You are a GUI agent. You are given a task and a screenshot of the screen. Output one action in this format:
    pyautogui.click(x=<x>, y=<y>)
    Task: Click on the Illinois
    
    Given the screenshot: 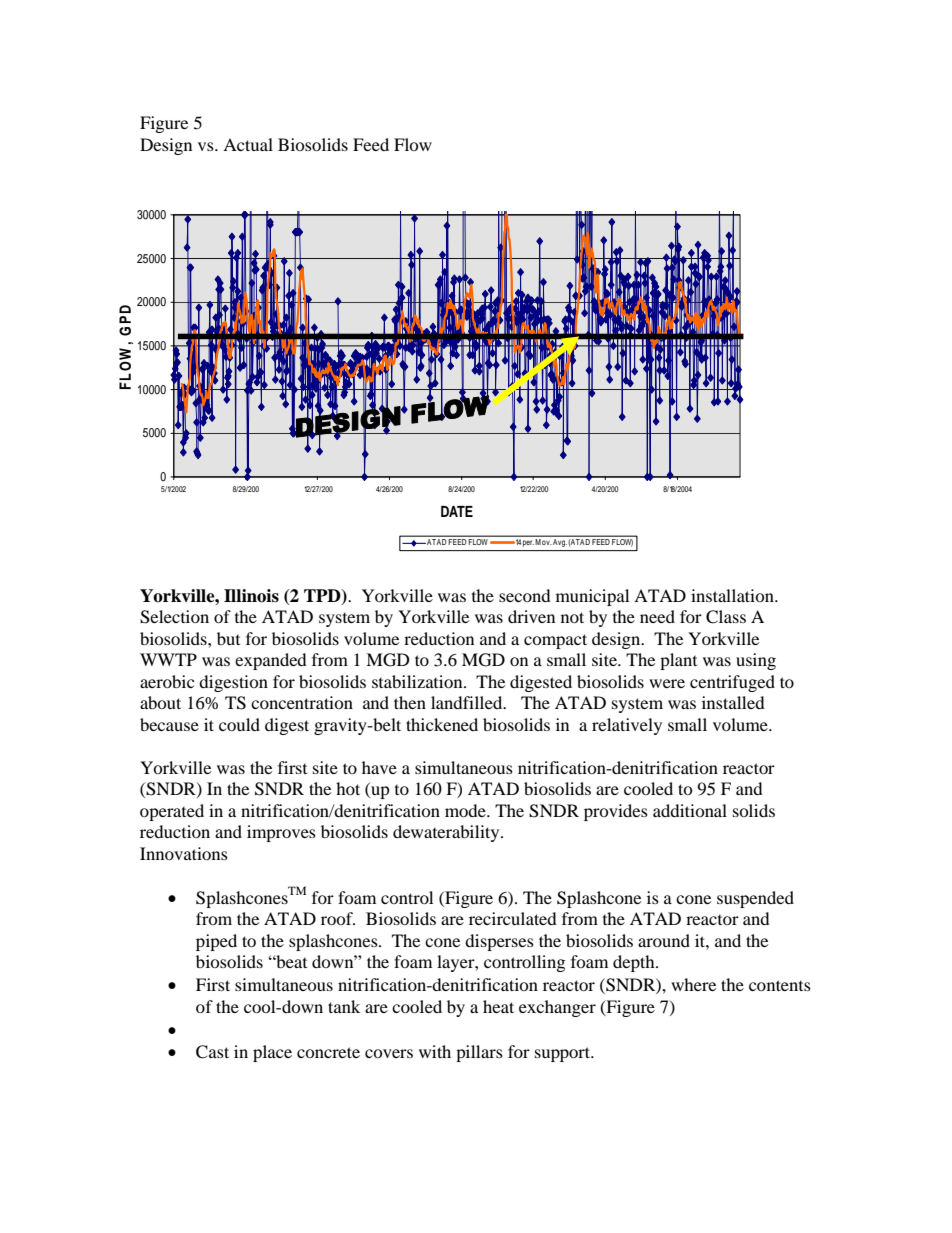 What is the action you would take?
    pyautogui.click(x=251, y=596)
